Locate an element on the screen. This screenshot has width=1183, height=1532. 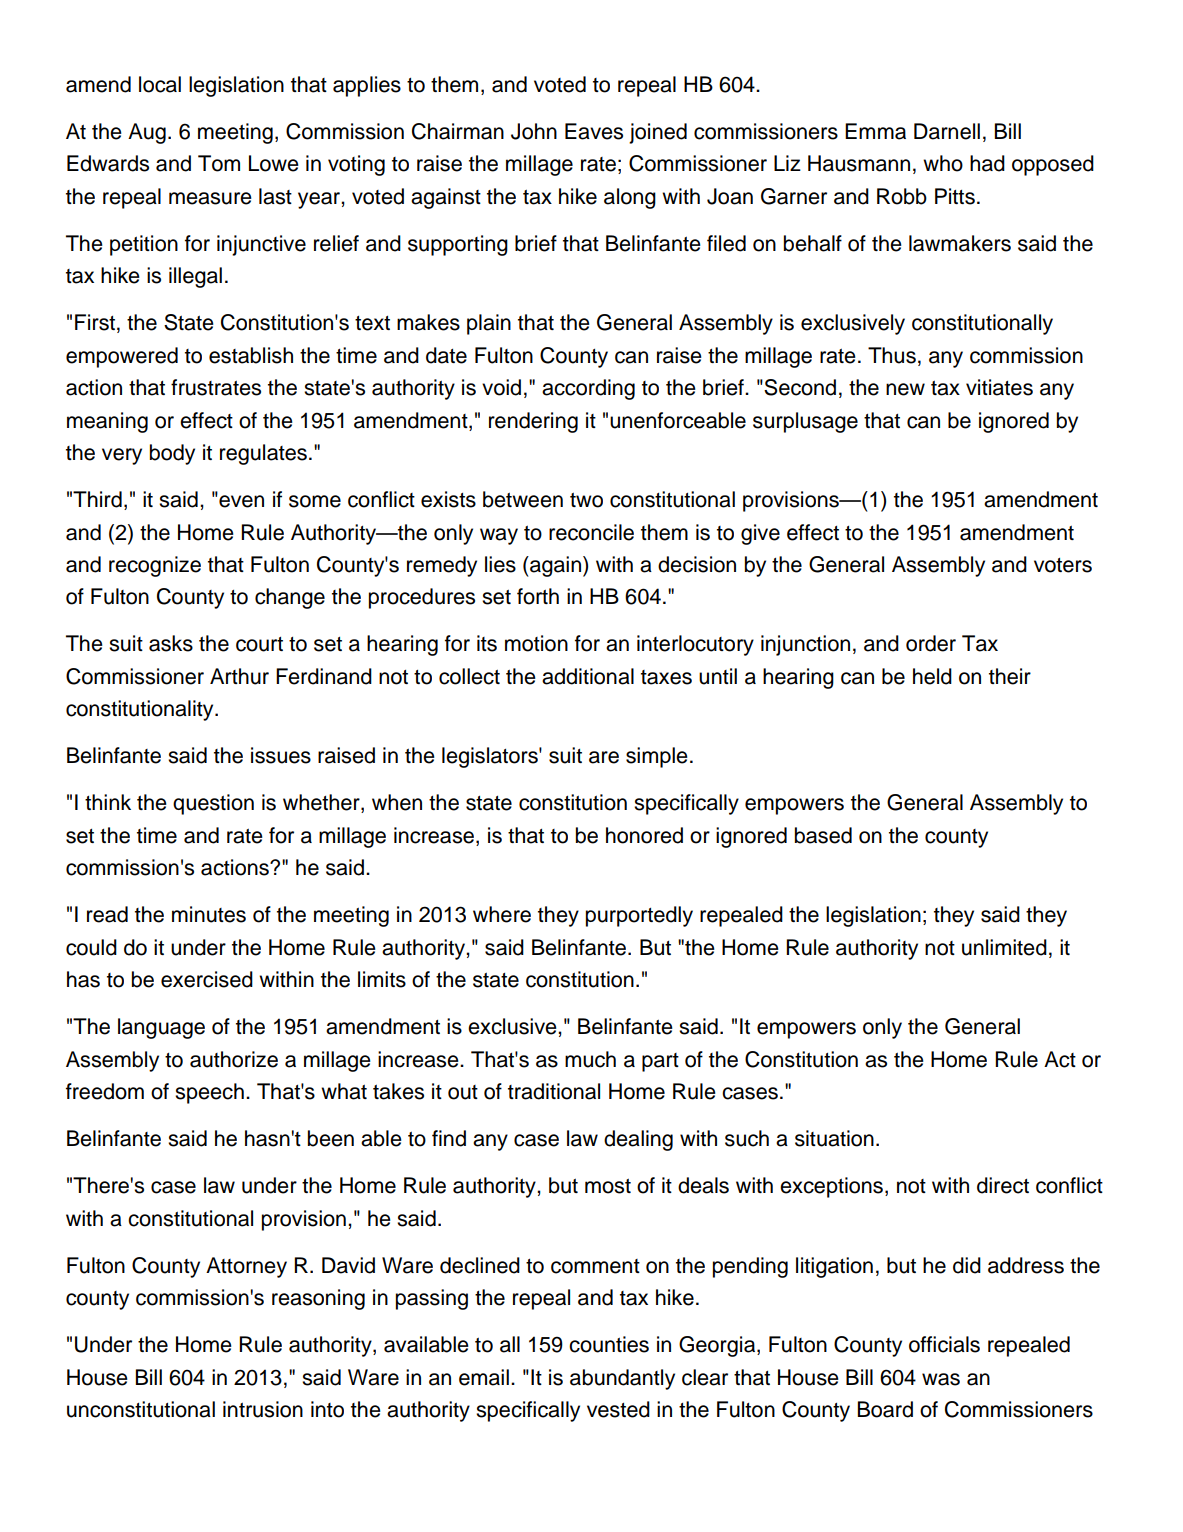
Tom is located at coordinates (219, 163).
